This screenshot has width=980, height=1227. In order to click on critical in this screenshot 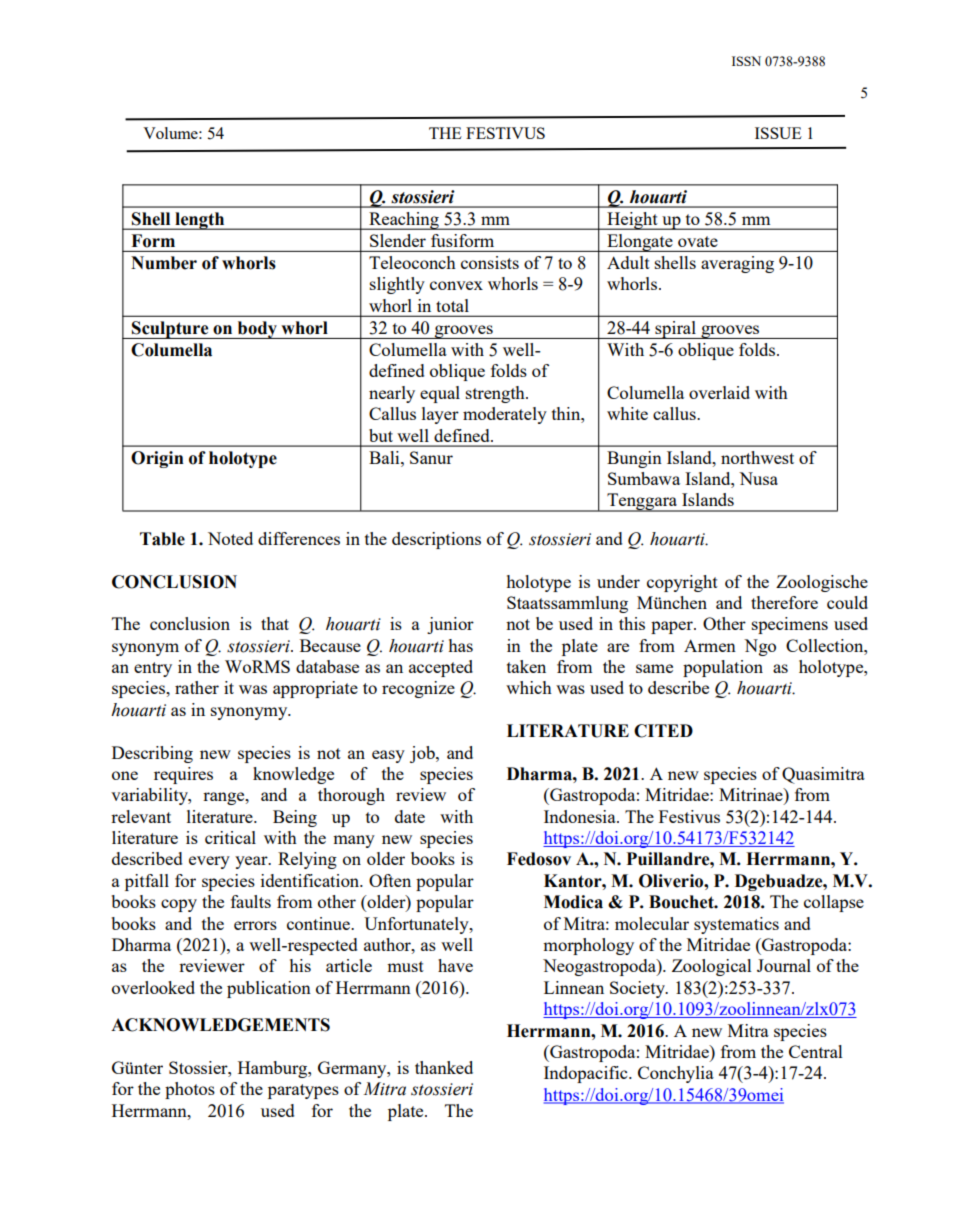, I will do `click(230, 837)`.
